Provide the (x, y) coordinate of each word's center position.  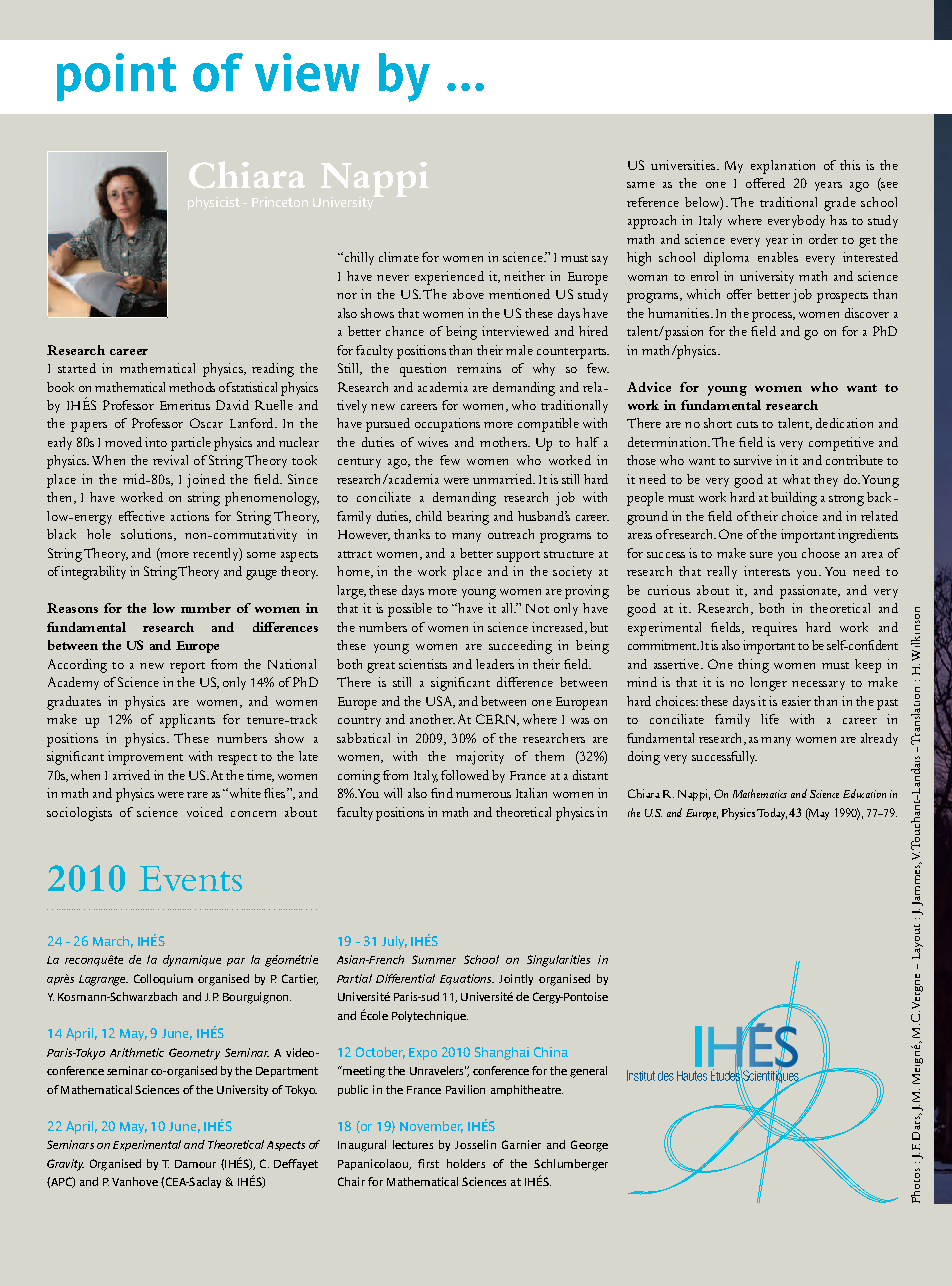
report (187, 667)
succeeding (520, 647)
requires (774, 629)
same (641, 185)
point (116, 77)
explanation (783, 167)
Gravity (65, 1165)
